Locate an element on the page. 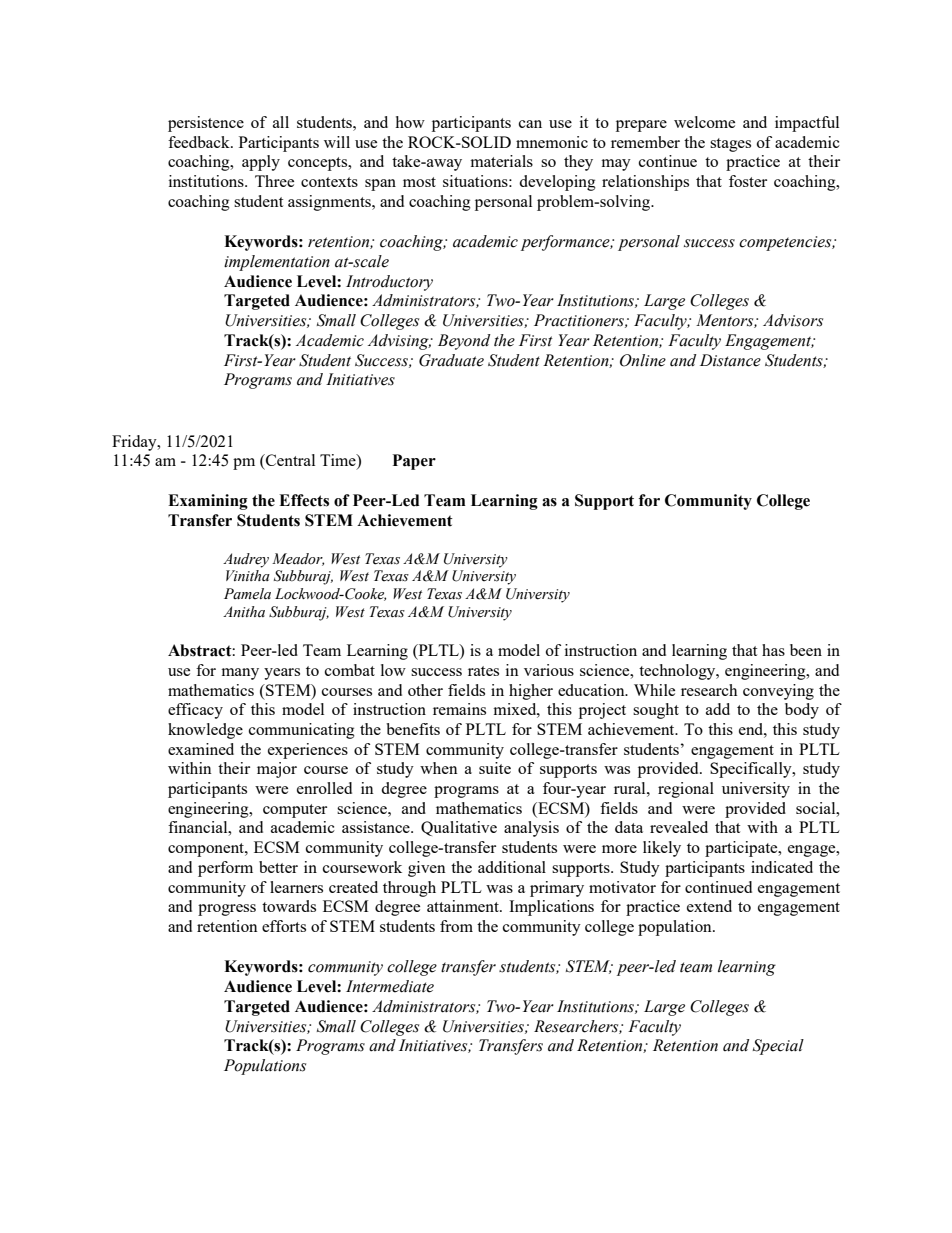 The image size is (952, 1233). materials is located at coordinates (501, 161).
